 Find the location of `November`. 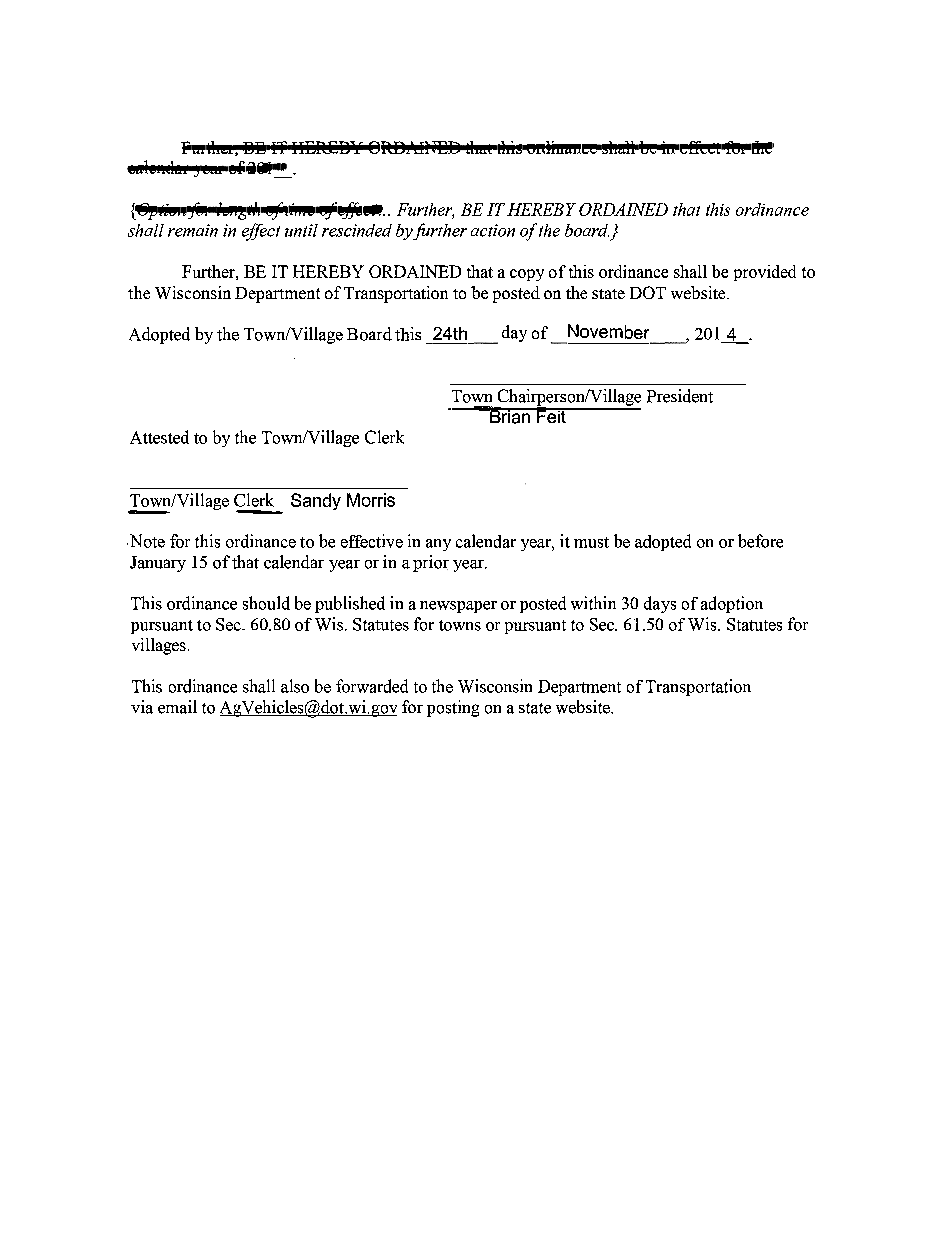

November is located at coordinates (608, 331).
